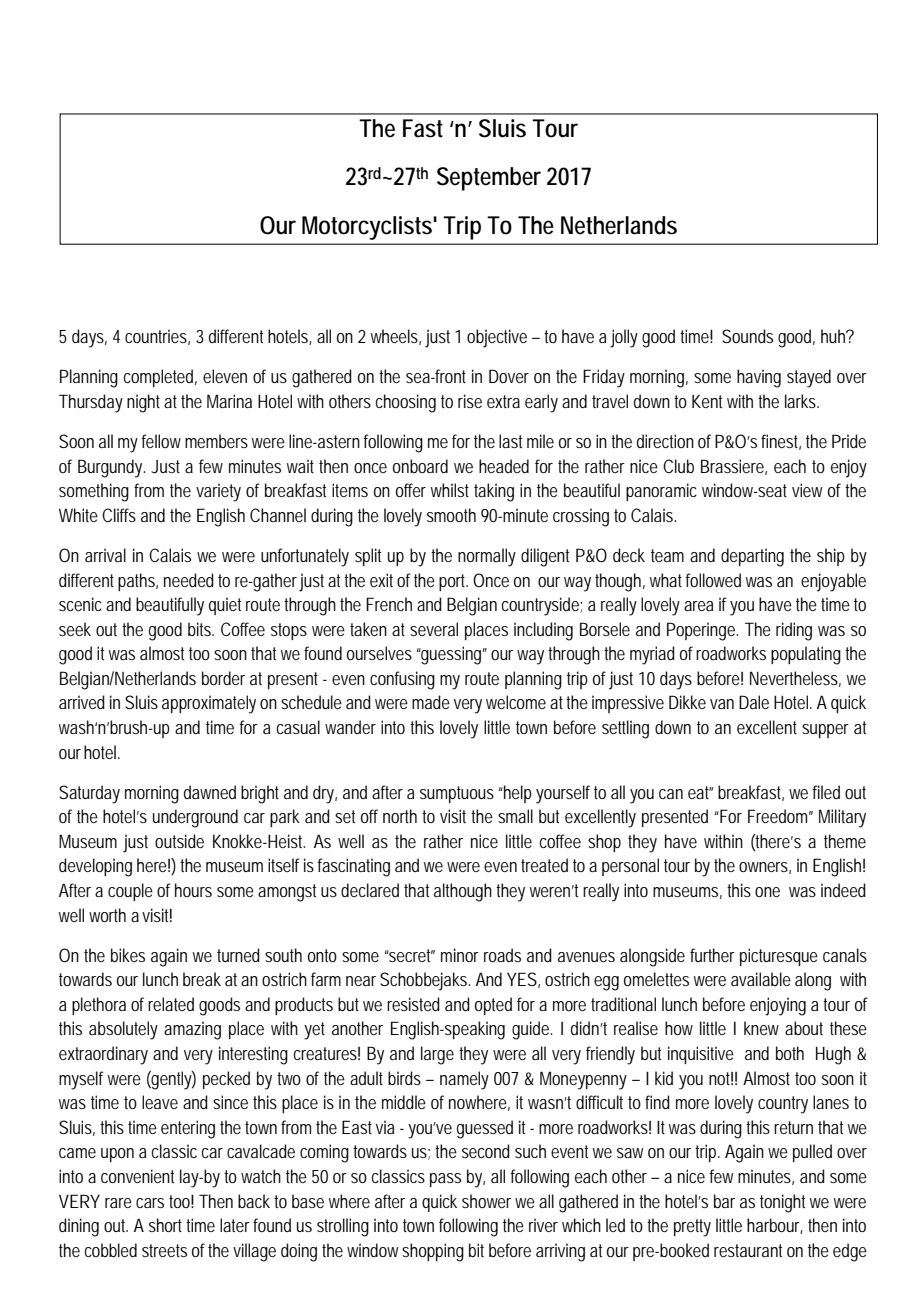 This screenshot has height=1307, width=924. Describe the element at coordinates (157, 337) in the screenshot. I see `countries` at that location.
